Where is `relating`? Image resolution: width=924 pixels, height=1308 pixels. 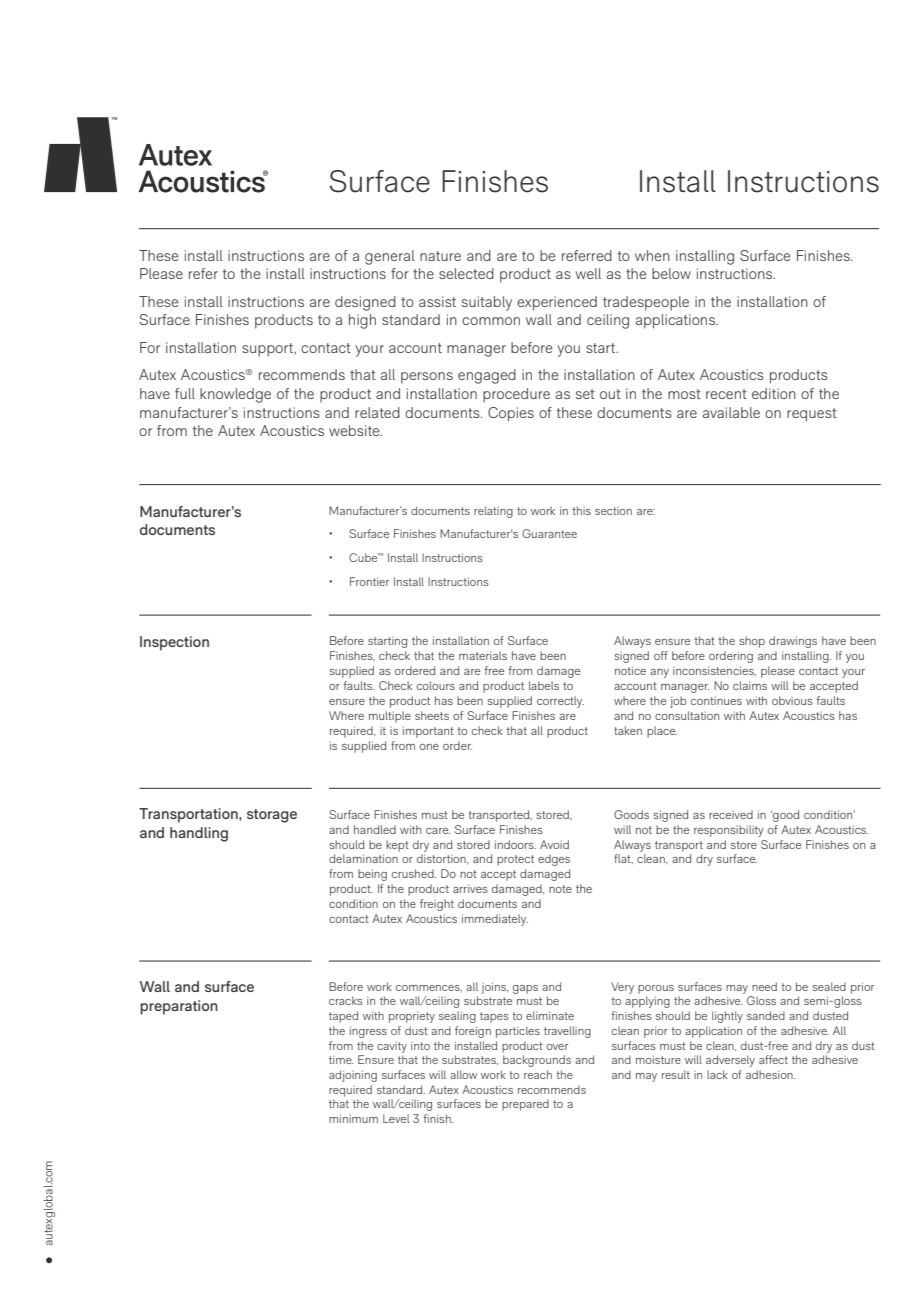 relating is located at coordinates (493, 512).
